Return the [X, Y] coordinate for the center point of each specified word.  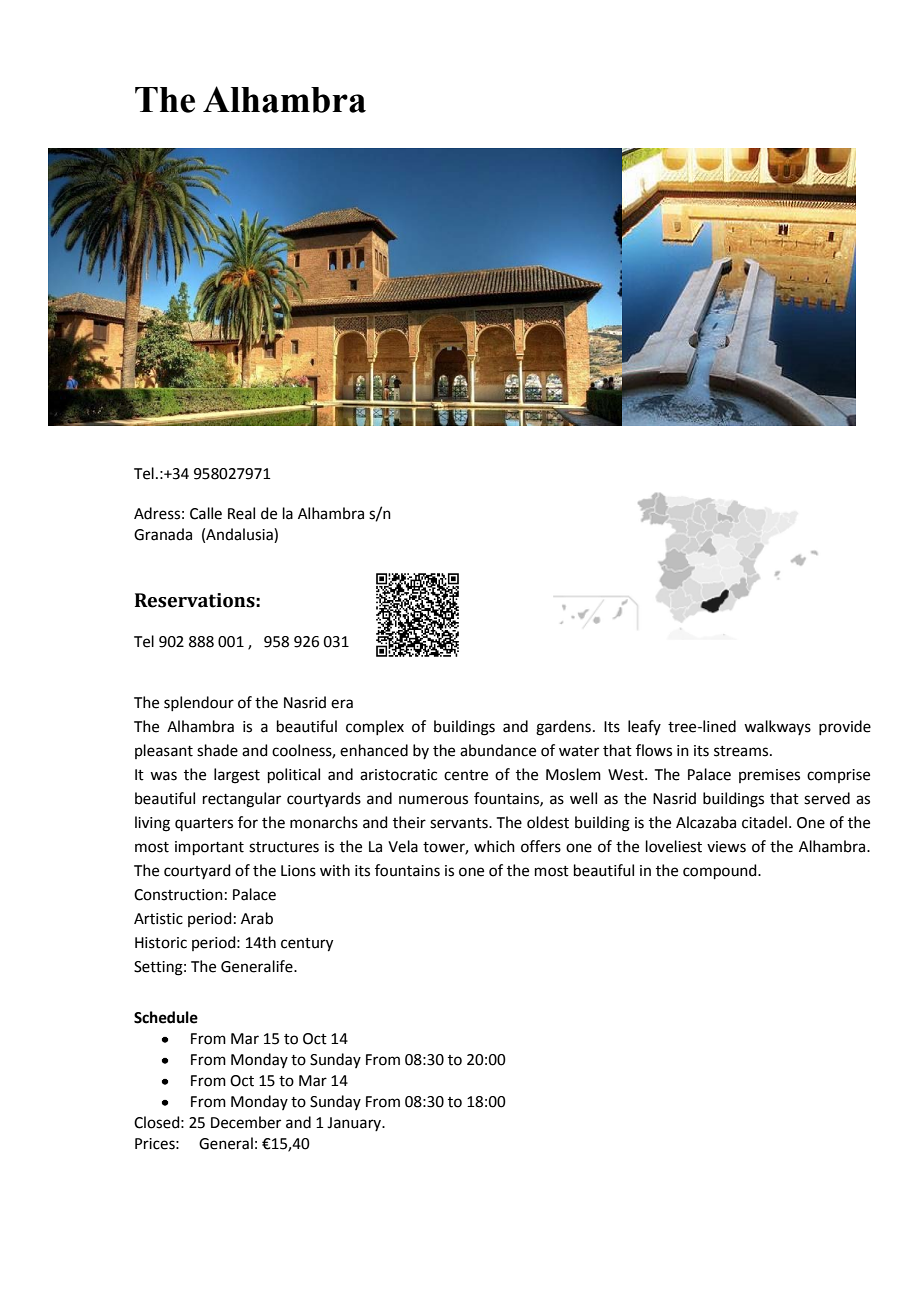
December [246, 1122]
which [494, 846]
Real [241, 513]
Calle [206, 513]
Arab [257, 918]
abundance [498, 750]
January [355, 1124]
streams [742, 751]
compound [721, 871]
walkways [777, 727]
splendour [199, 703]
